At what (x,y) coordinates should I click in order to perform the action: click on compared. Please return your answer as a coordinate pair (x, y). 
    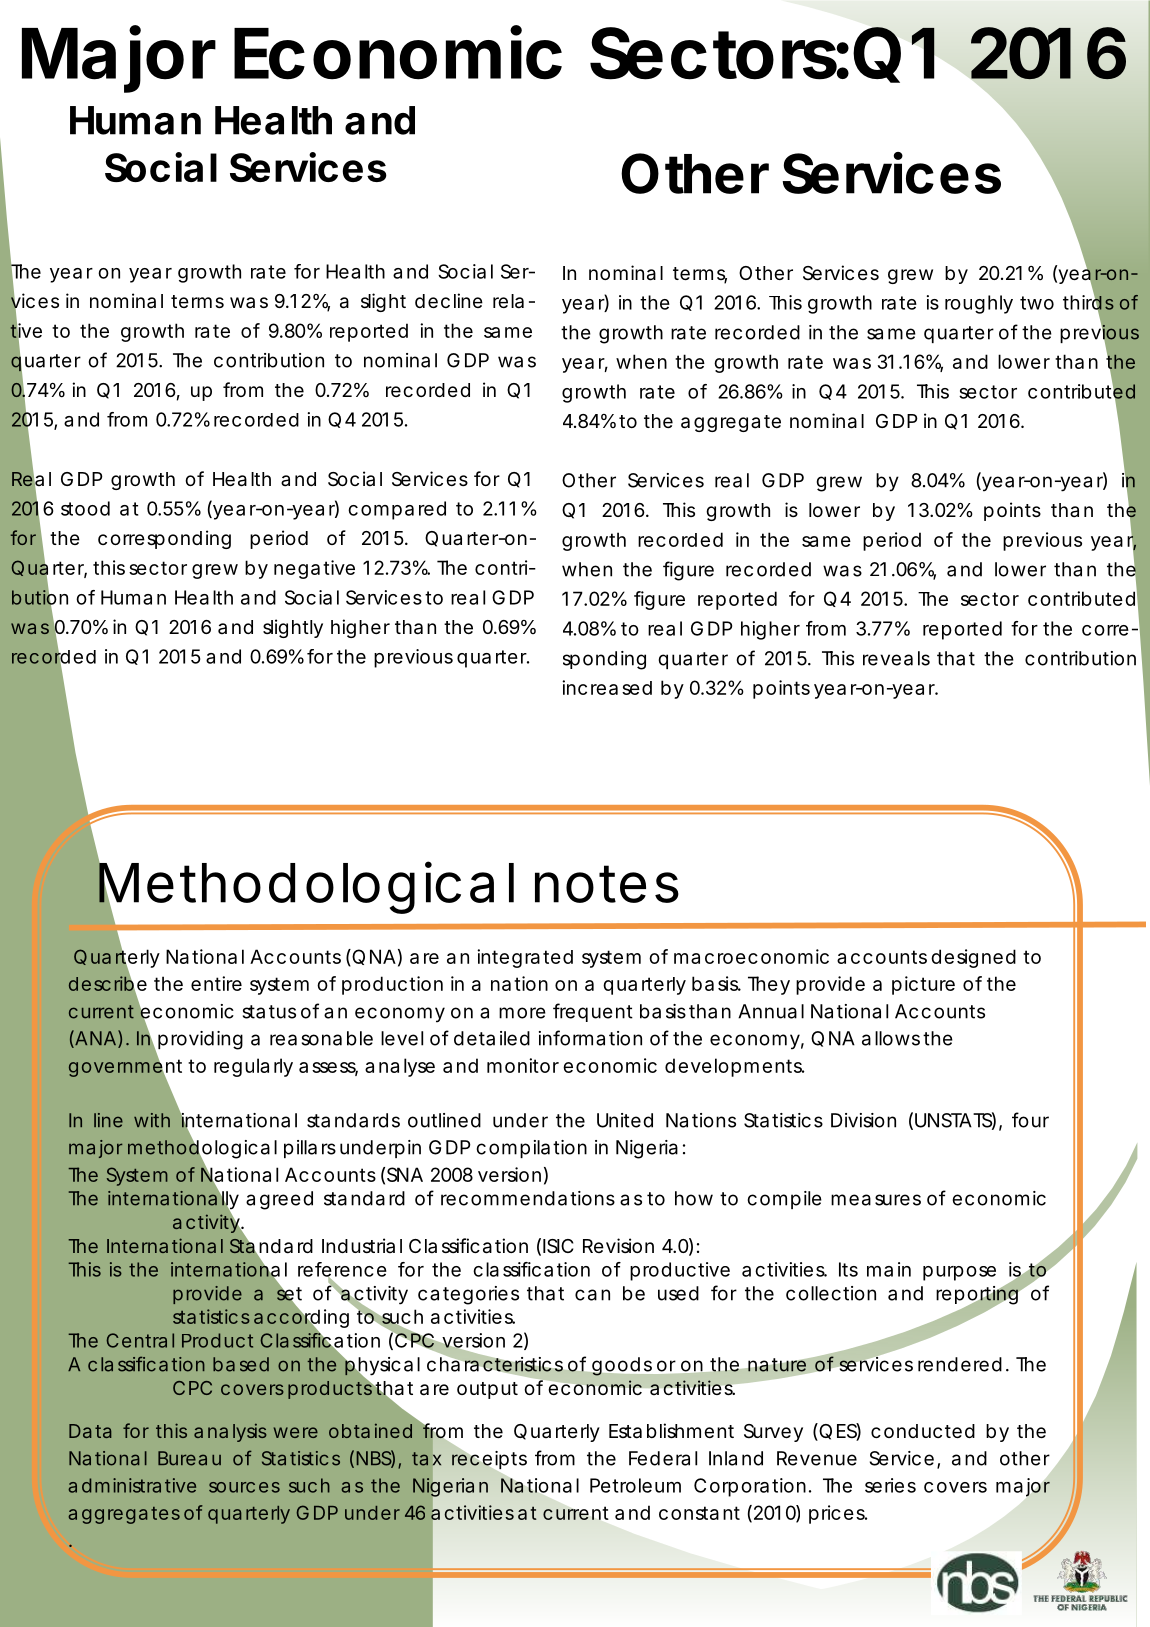
    Looking at the image, I should click on (397, 510).
